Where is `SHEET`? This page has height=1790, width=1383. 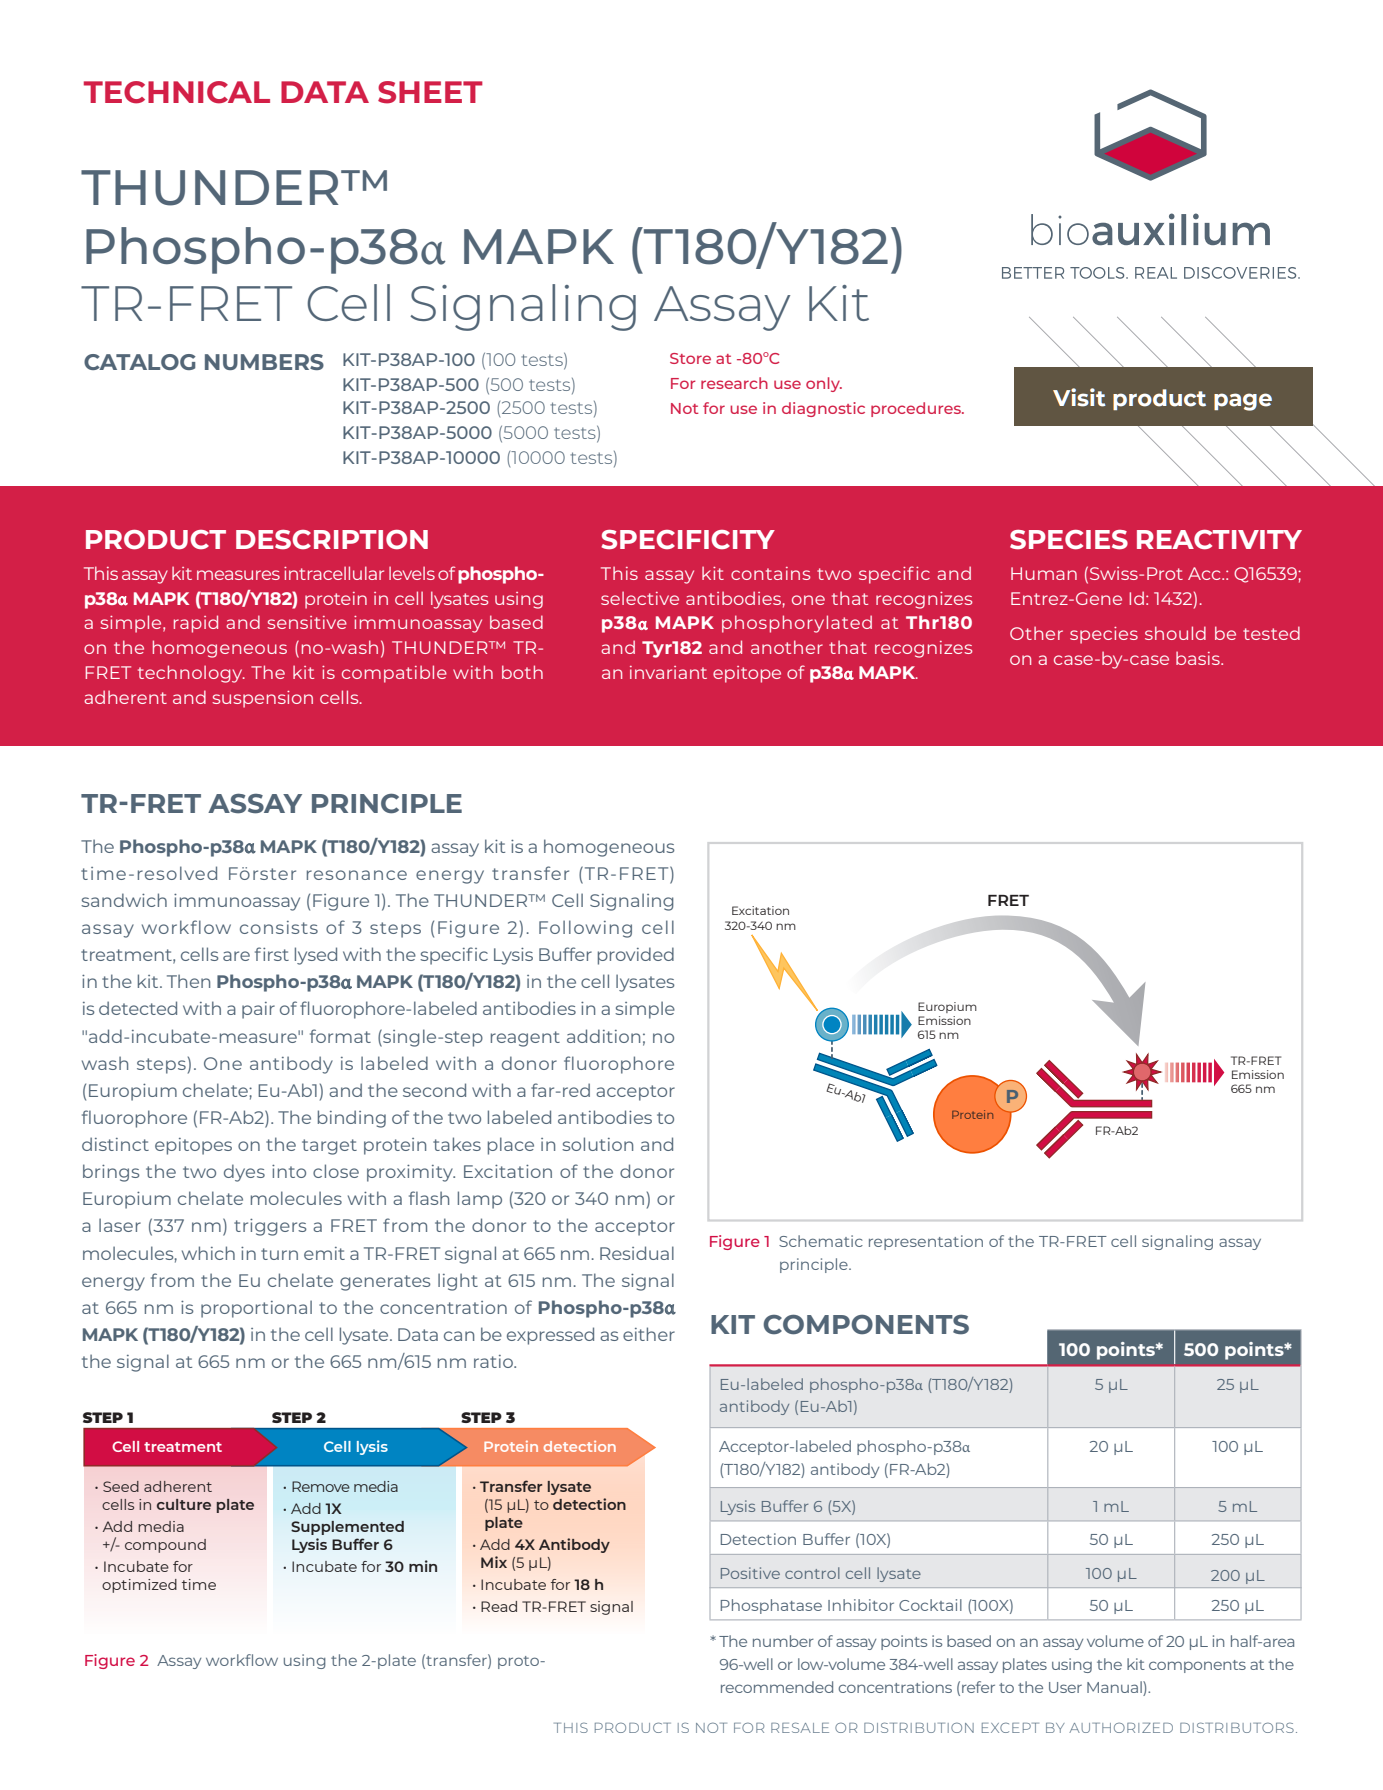 SHEET is located at coordinates (430, 92).
